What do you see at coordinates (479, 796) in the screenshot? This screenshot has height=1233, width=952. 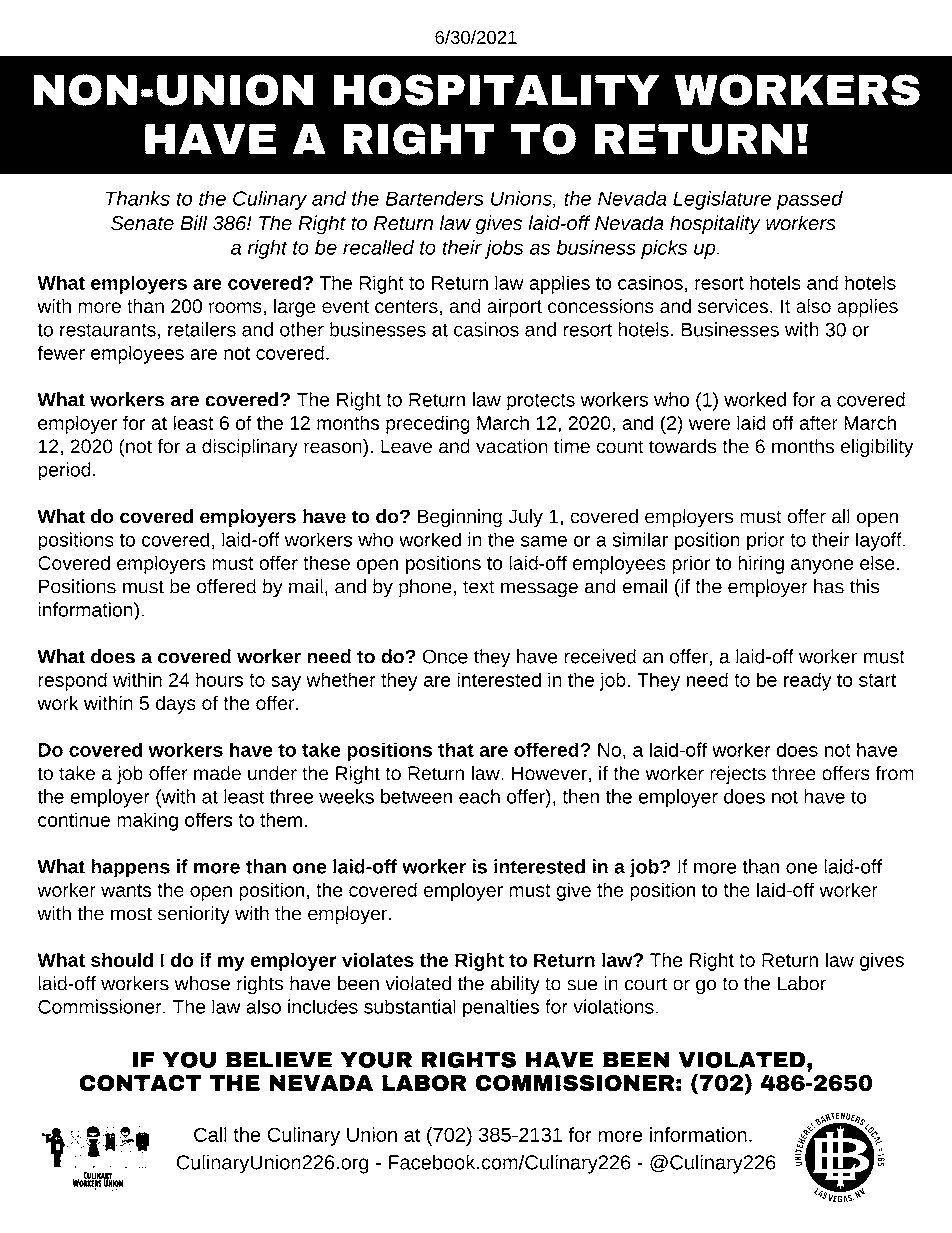 I see `each` at bounding box center [479, 796].
